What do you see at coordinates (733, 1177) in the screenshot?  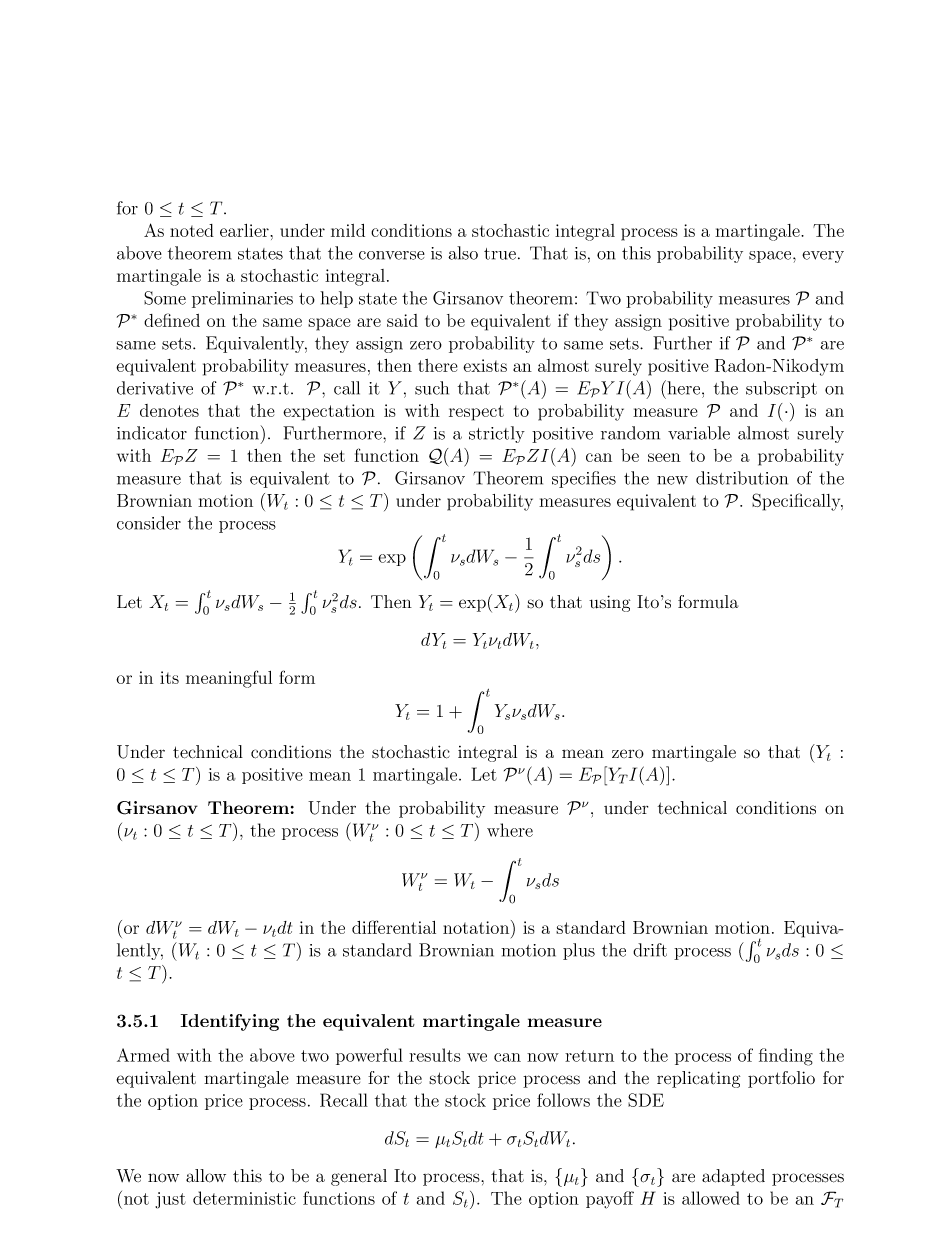 I see `adapted` at bounding box center [733, 1177].
